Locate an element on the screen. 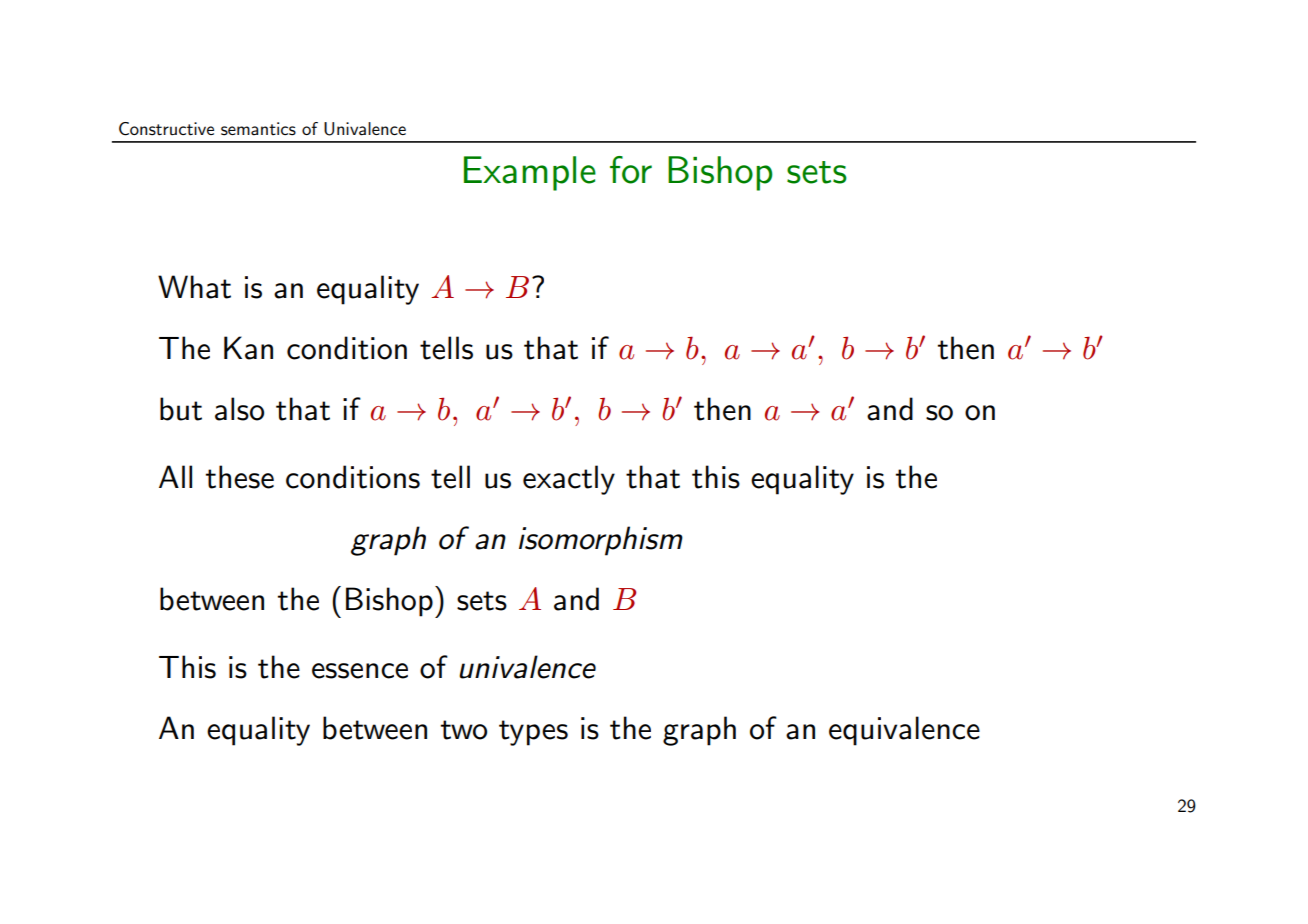 This screenshot has width=1308, height=924. Kan is located at coordinates (248, 348).
